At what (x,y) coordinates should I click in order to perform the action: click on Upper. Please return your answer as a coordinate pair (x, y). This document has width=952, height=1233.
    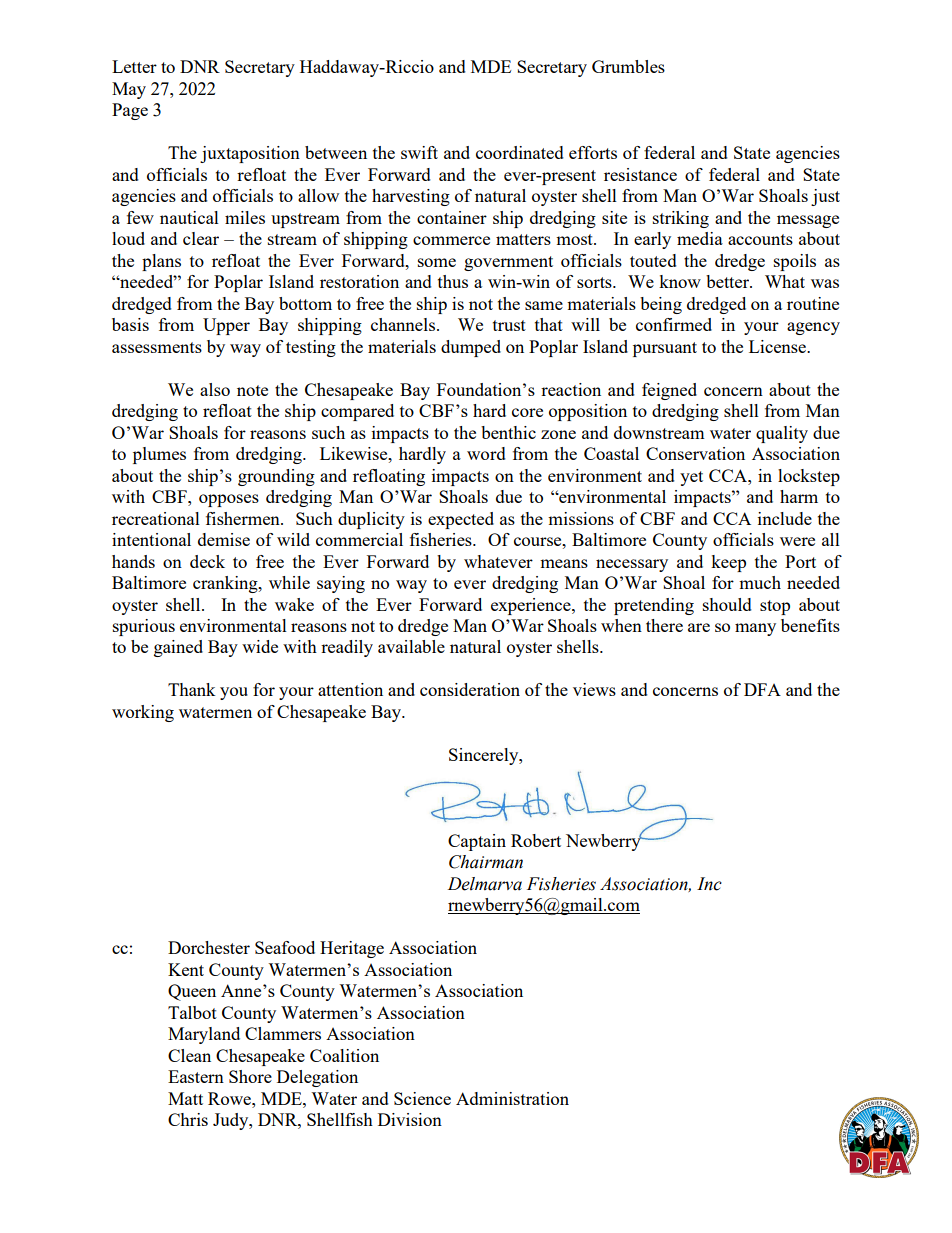
    Looking at the image, I should click on (226, 326).
